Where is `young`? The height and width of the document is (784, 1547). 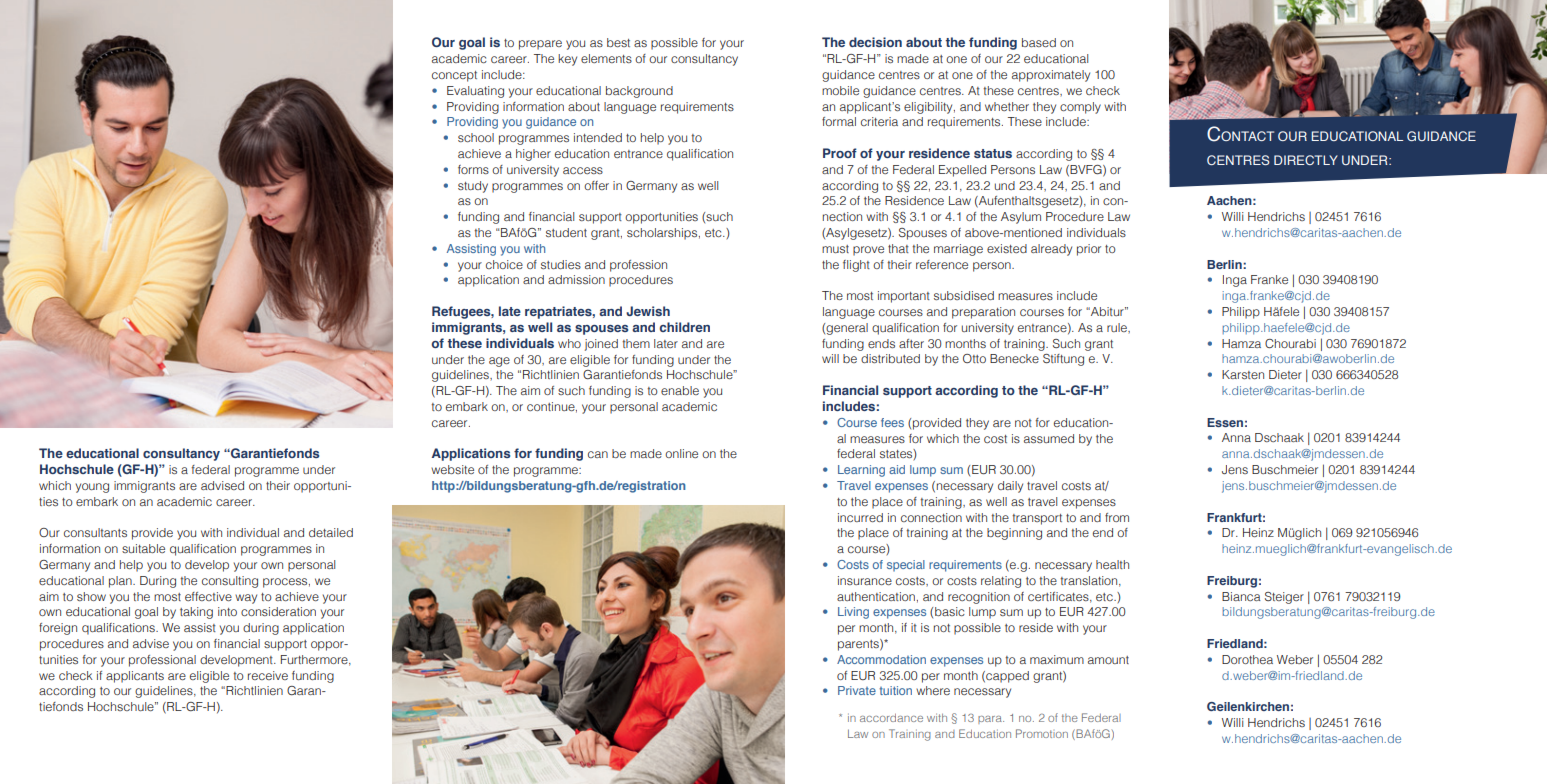
young is located at coordinates (92, 488).
